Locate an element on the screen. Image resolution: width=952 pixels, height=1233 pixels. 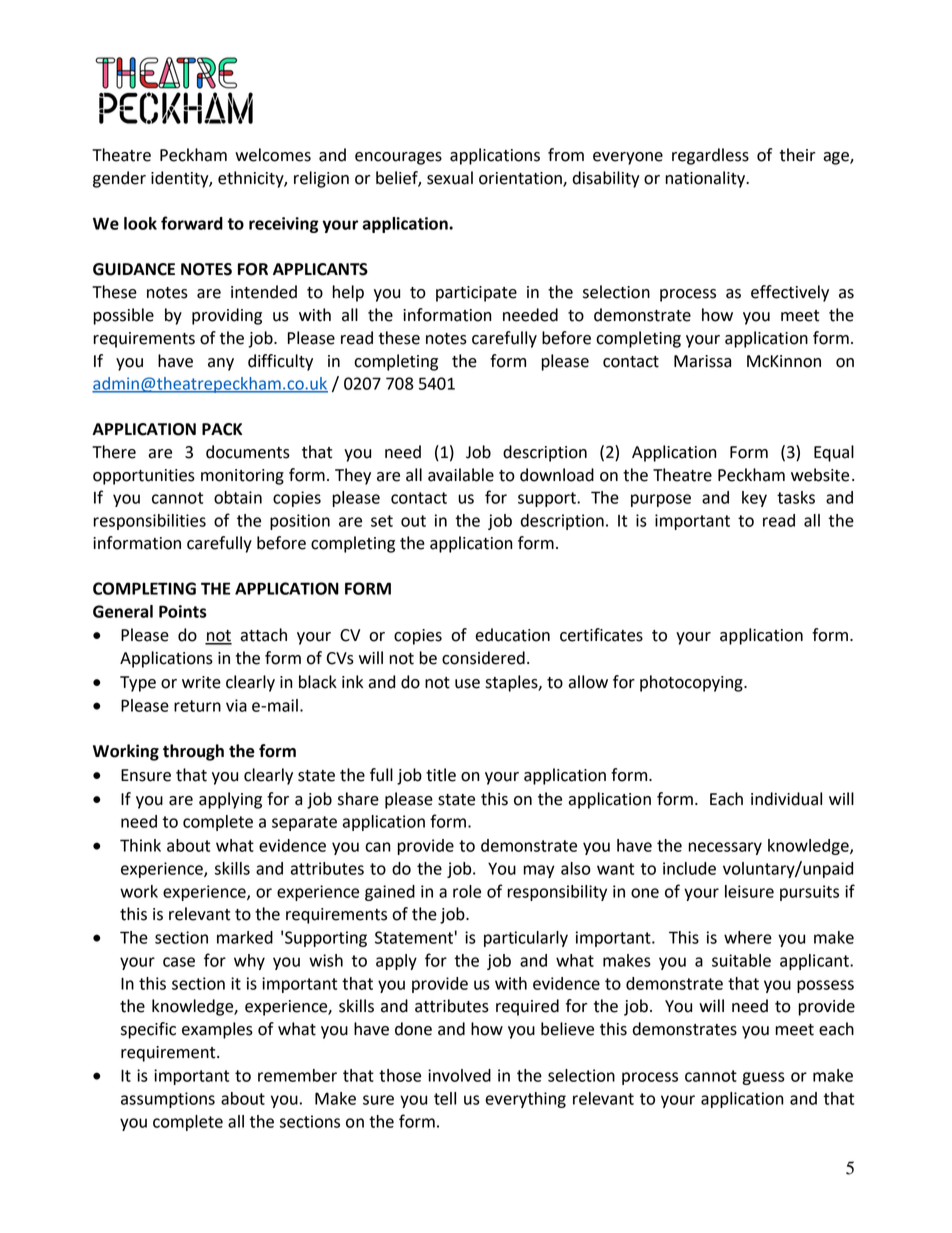
involved is located at coordinates (459, 1075).
